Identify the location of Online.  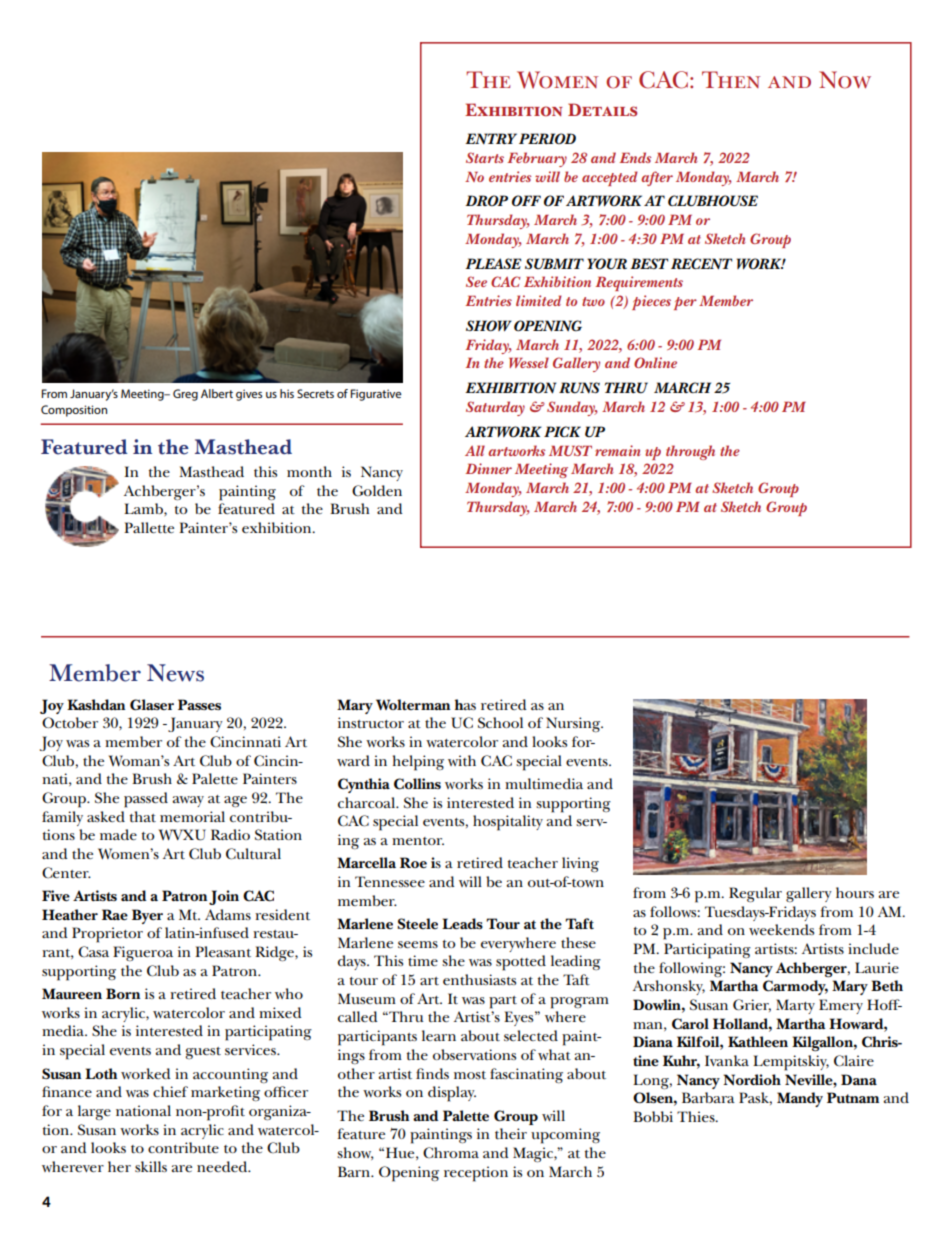
(655, 362).
